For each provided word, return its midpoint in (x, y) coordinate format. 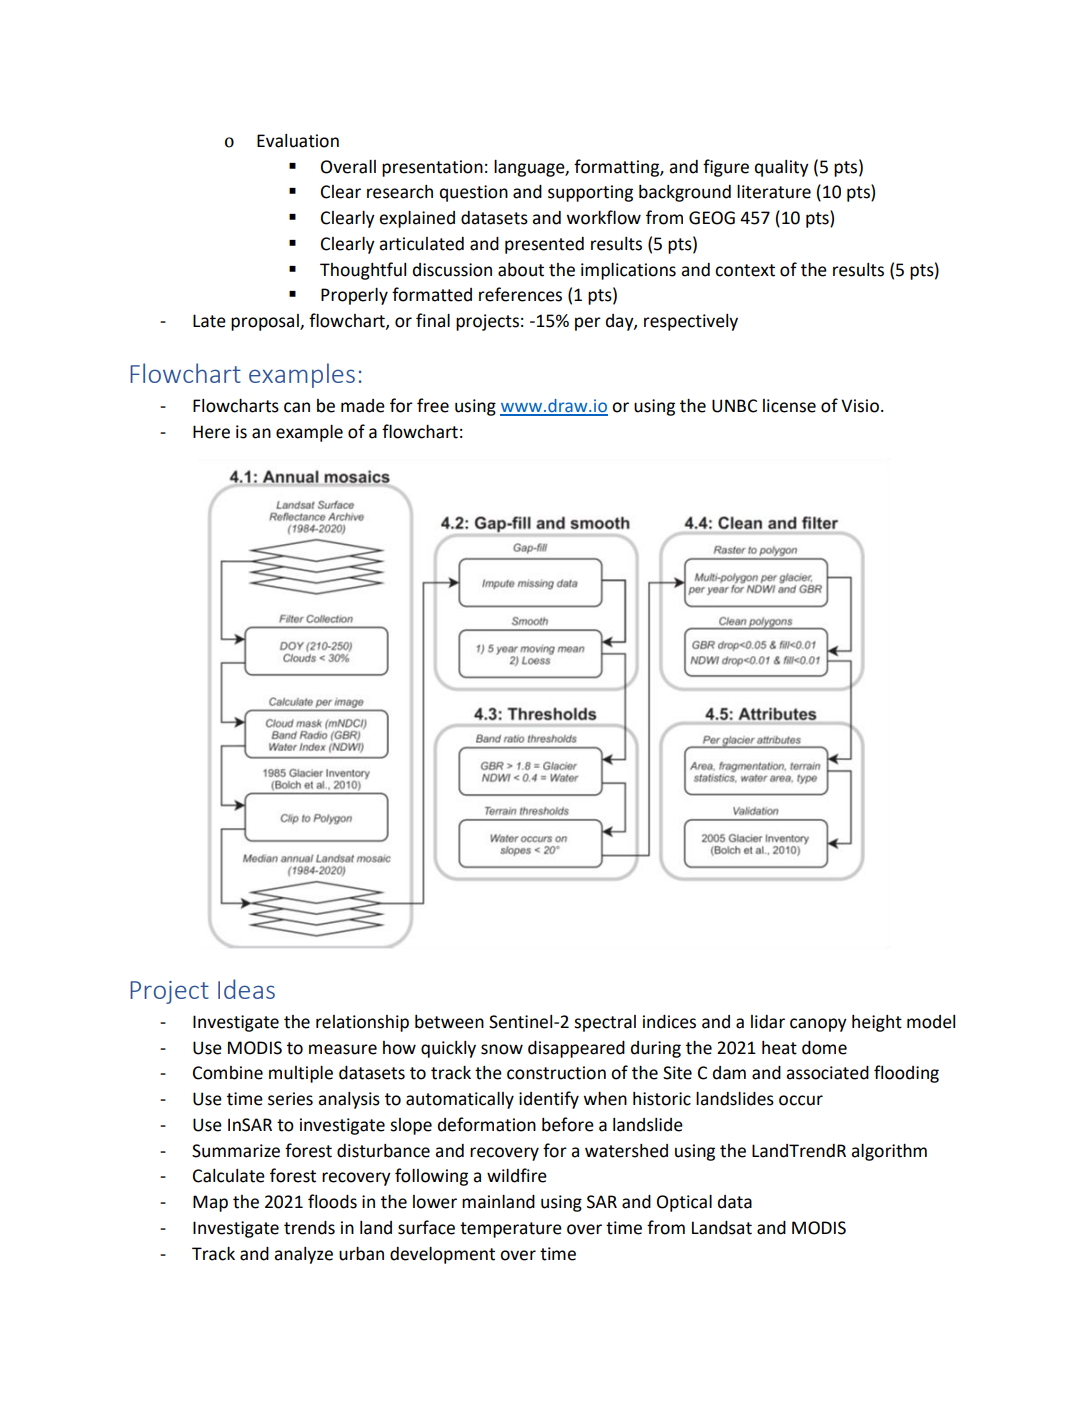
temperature (511, 1230)
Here (211, 432)
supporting (590, 193)
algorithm (889, 1152)
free (433, 405)
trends (309, 1228)
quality (782, 168)
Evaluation (298, 141)
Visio (860, 406)
